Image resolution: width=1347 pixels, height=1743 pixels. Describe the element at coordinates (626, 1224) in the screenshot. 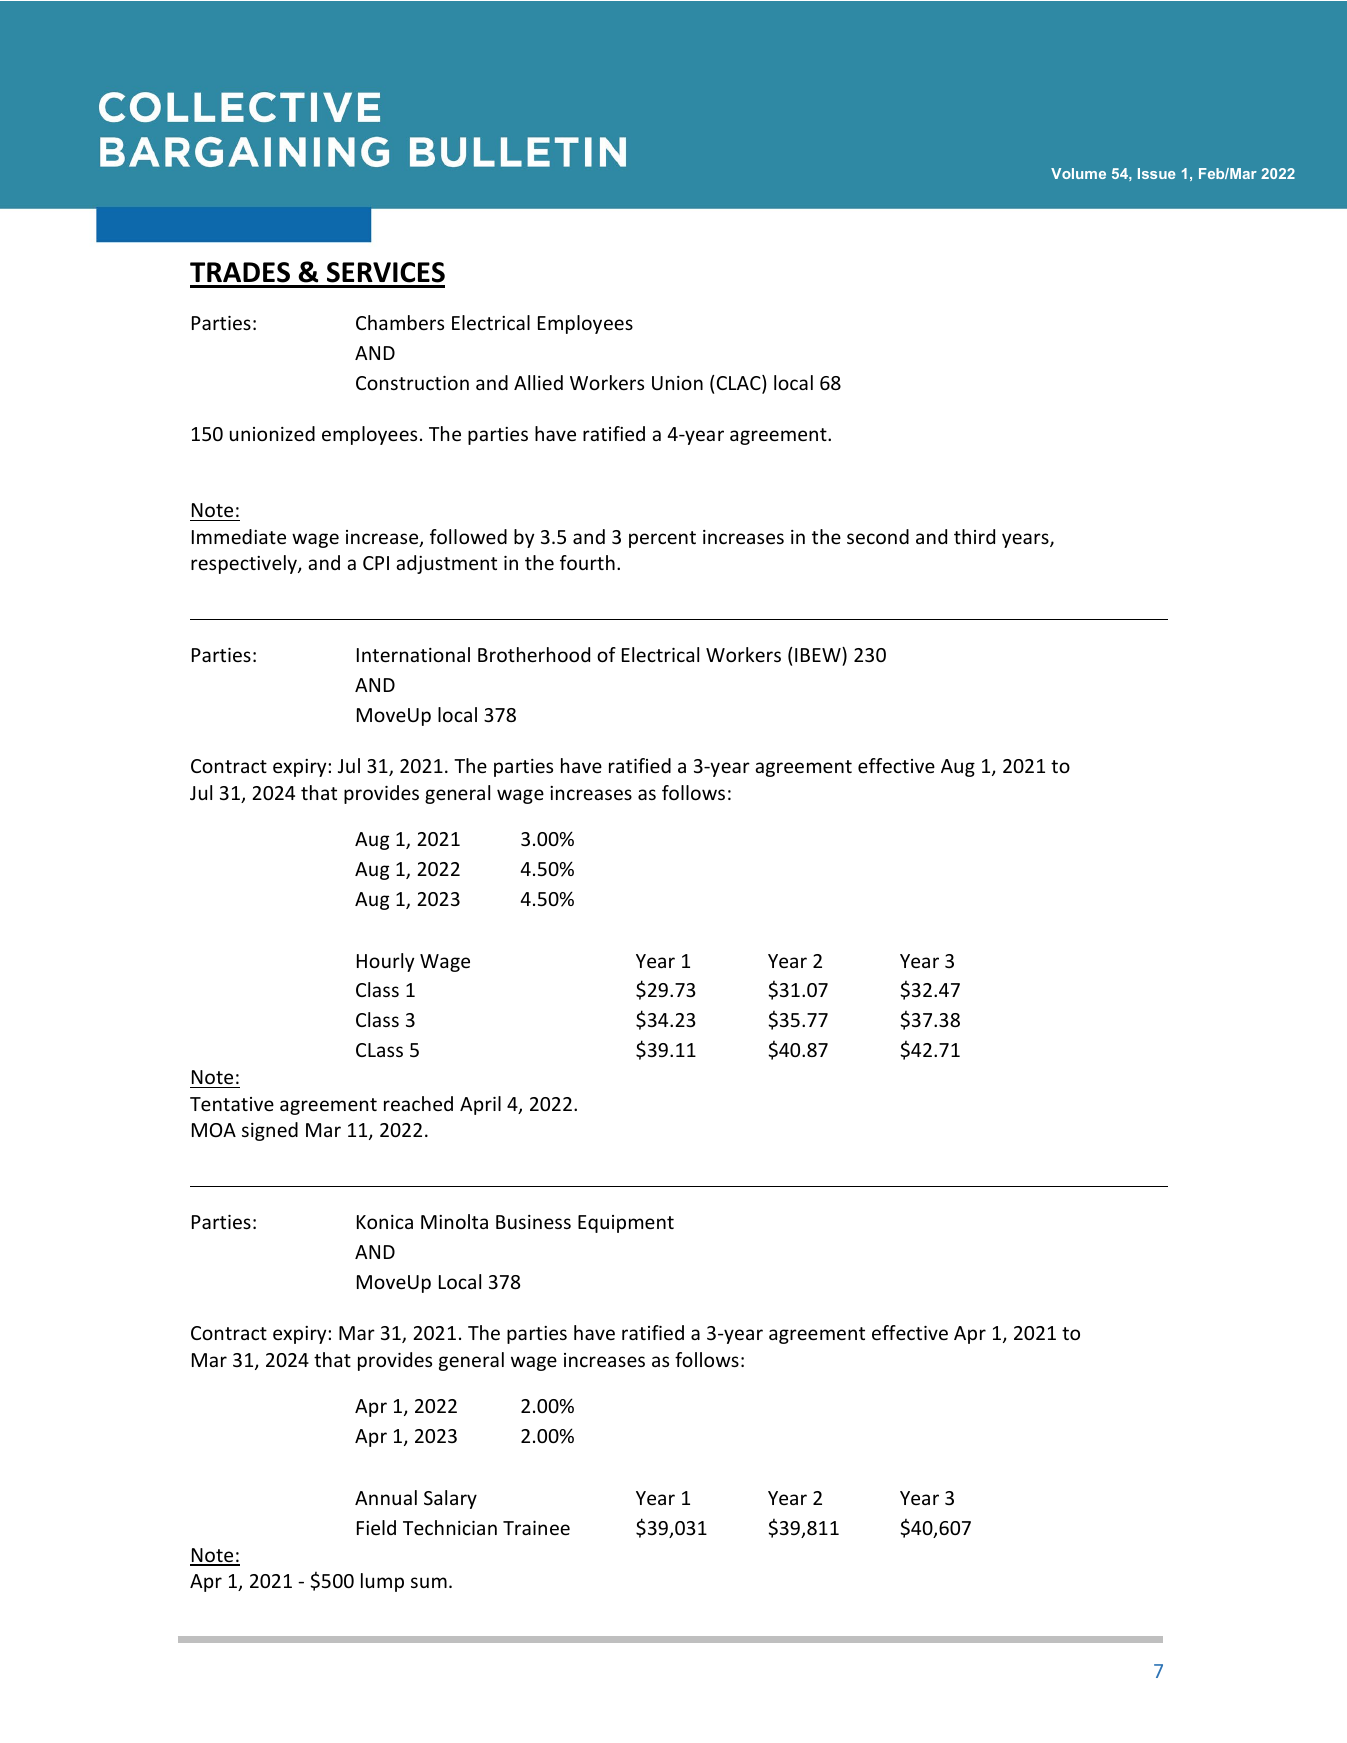

I see `Equipment` at that location.
